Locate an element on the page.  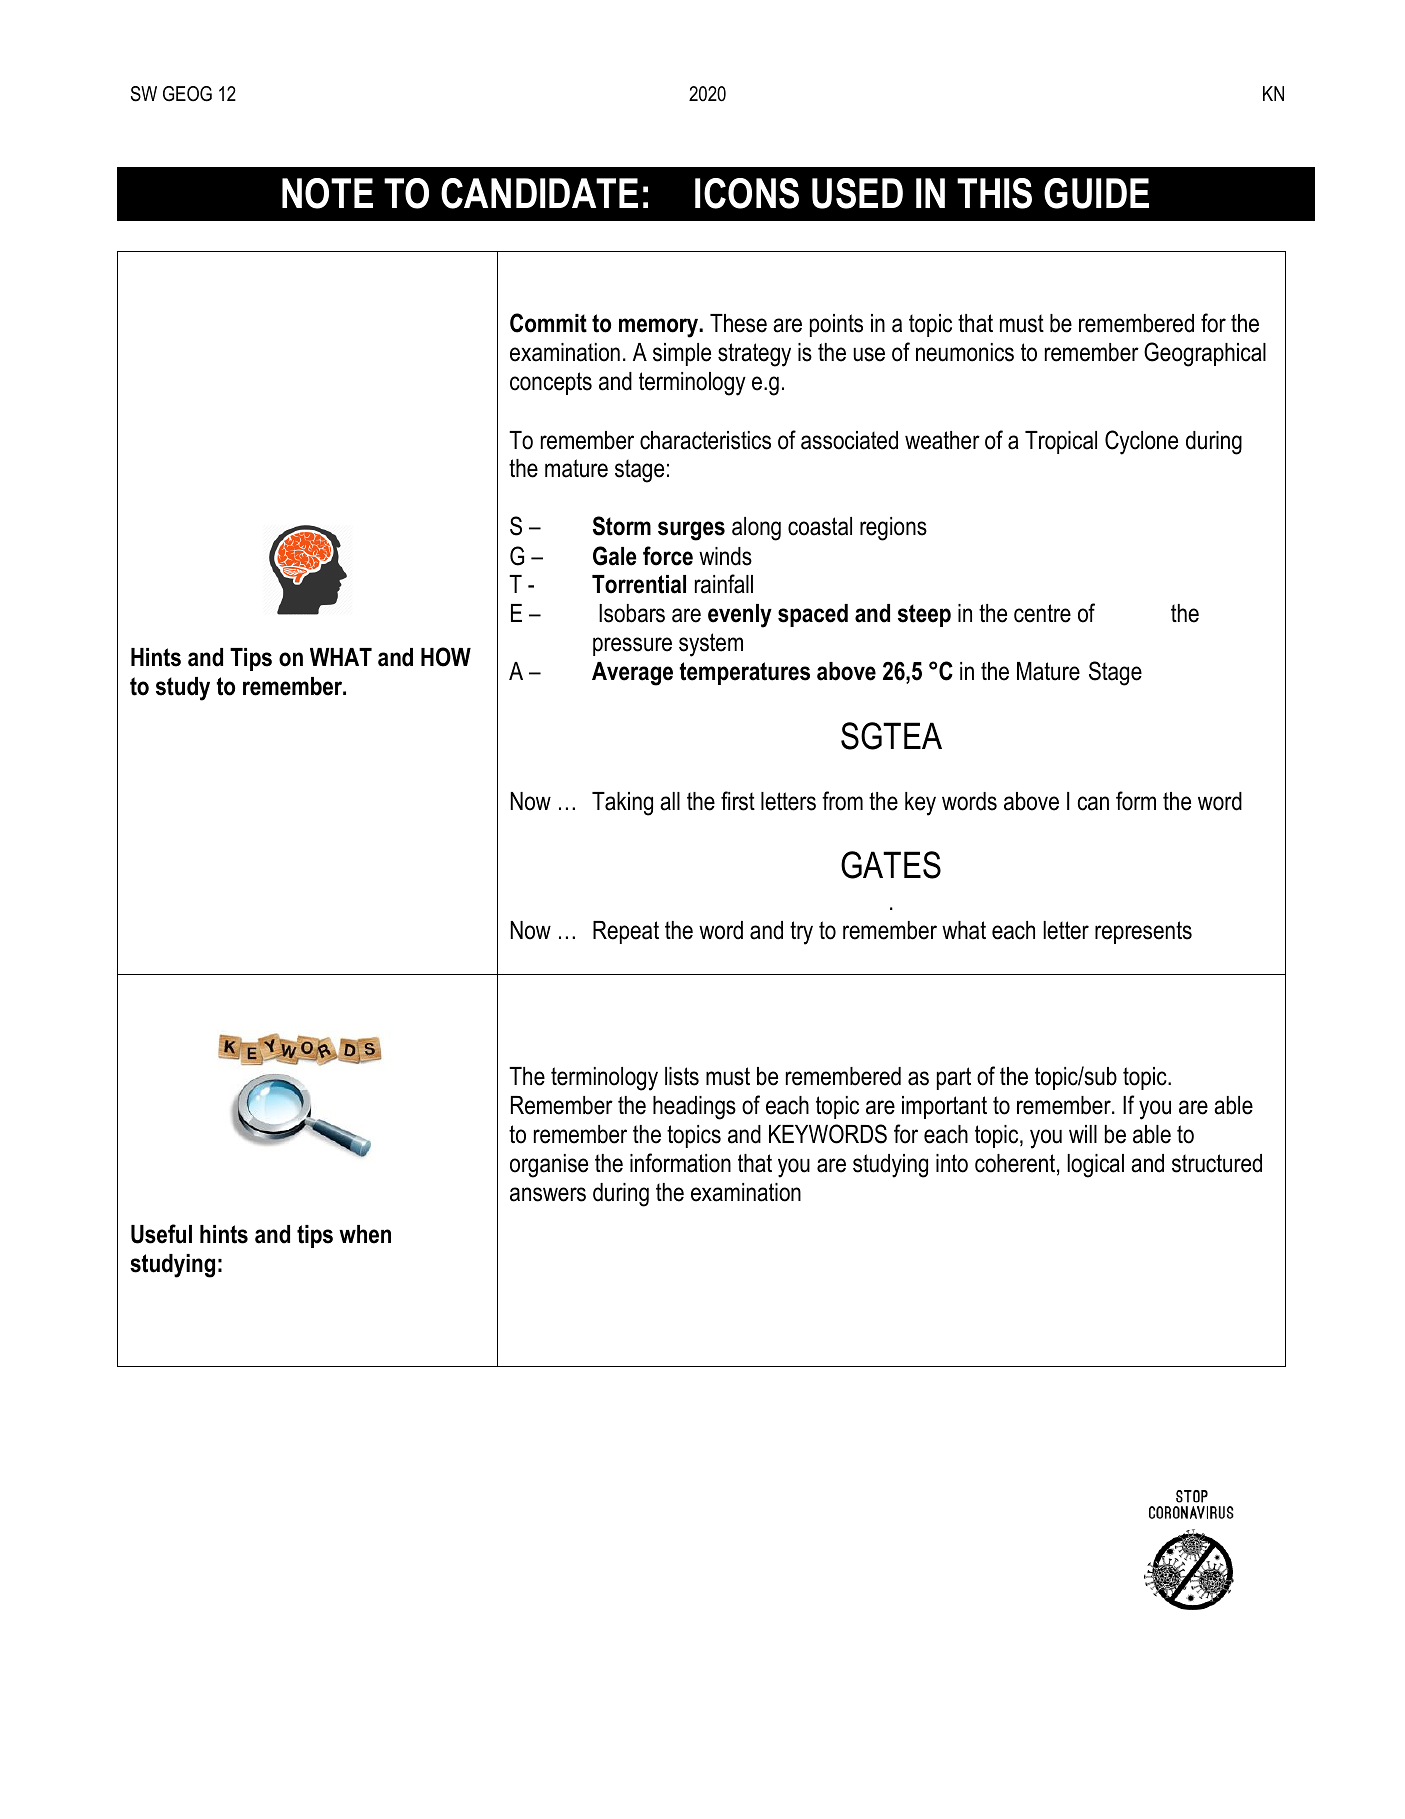
when is located at coordinates (365, 1234).
